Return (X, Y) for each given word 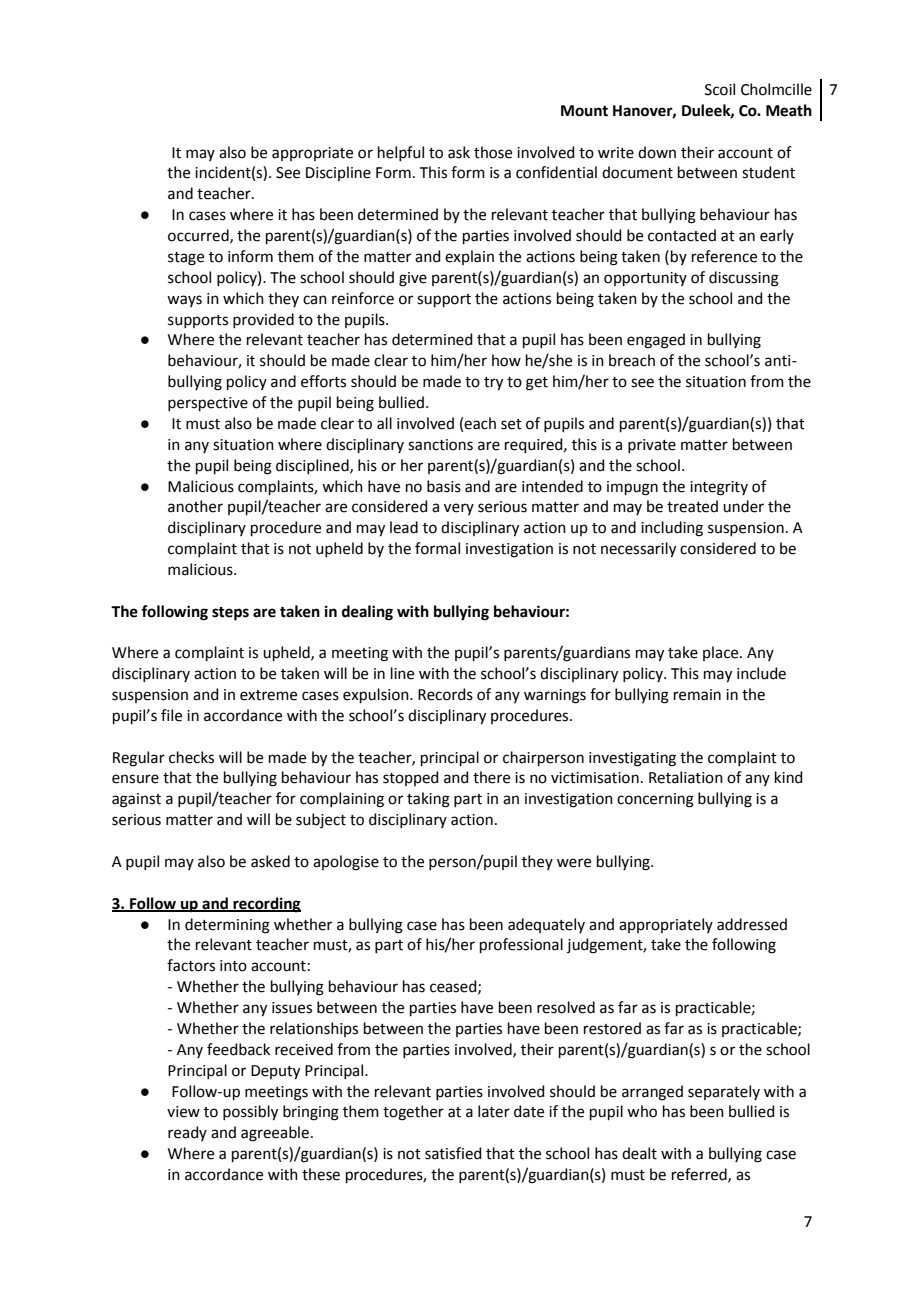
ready (187, 1133)
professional (521, 945)
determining (227, 926)
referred (700, 1175)
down (657, 152)
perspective (208, 404)
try (493, 384)
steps (230, 614)
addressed (752, 924)
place (722, 653)
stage (186, 259)
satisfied (453, 1153)
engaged (656, 341)
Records (445, 694)
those (493, 152)
